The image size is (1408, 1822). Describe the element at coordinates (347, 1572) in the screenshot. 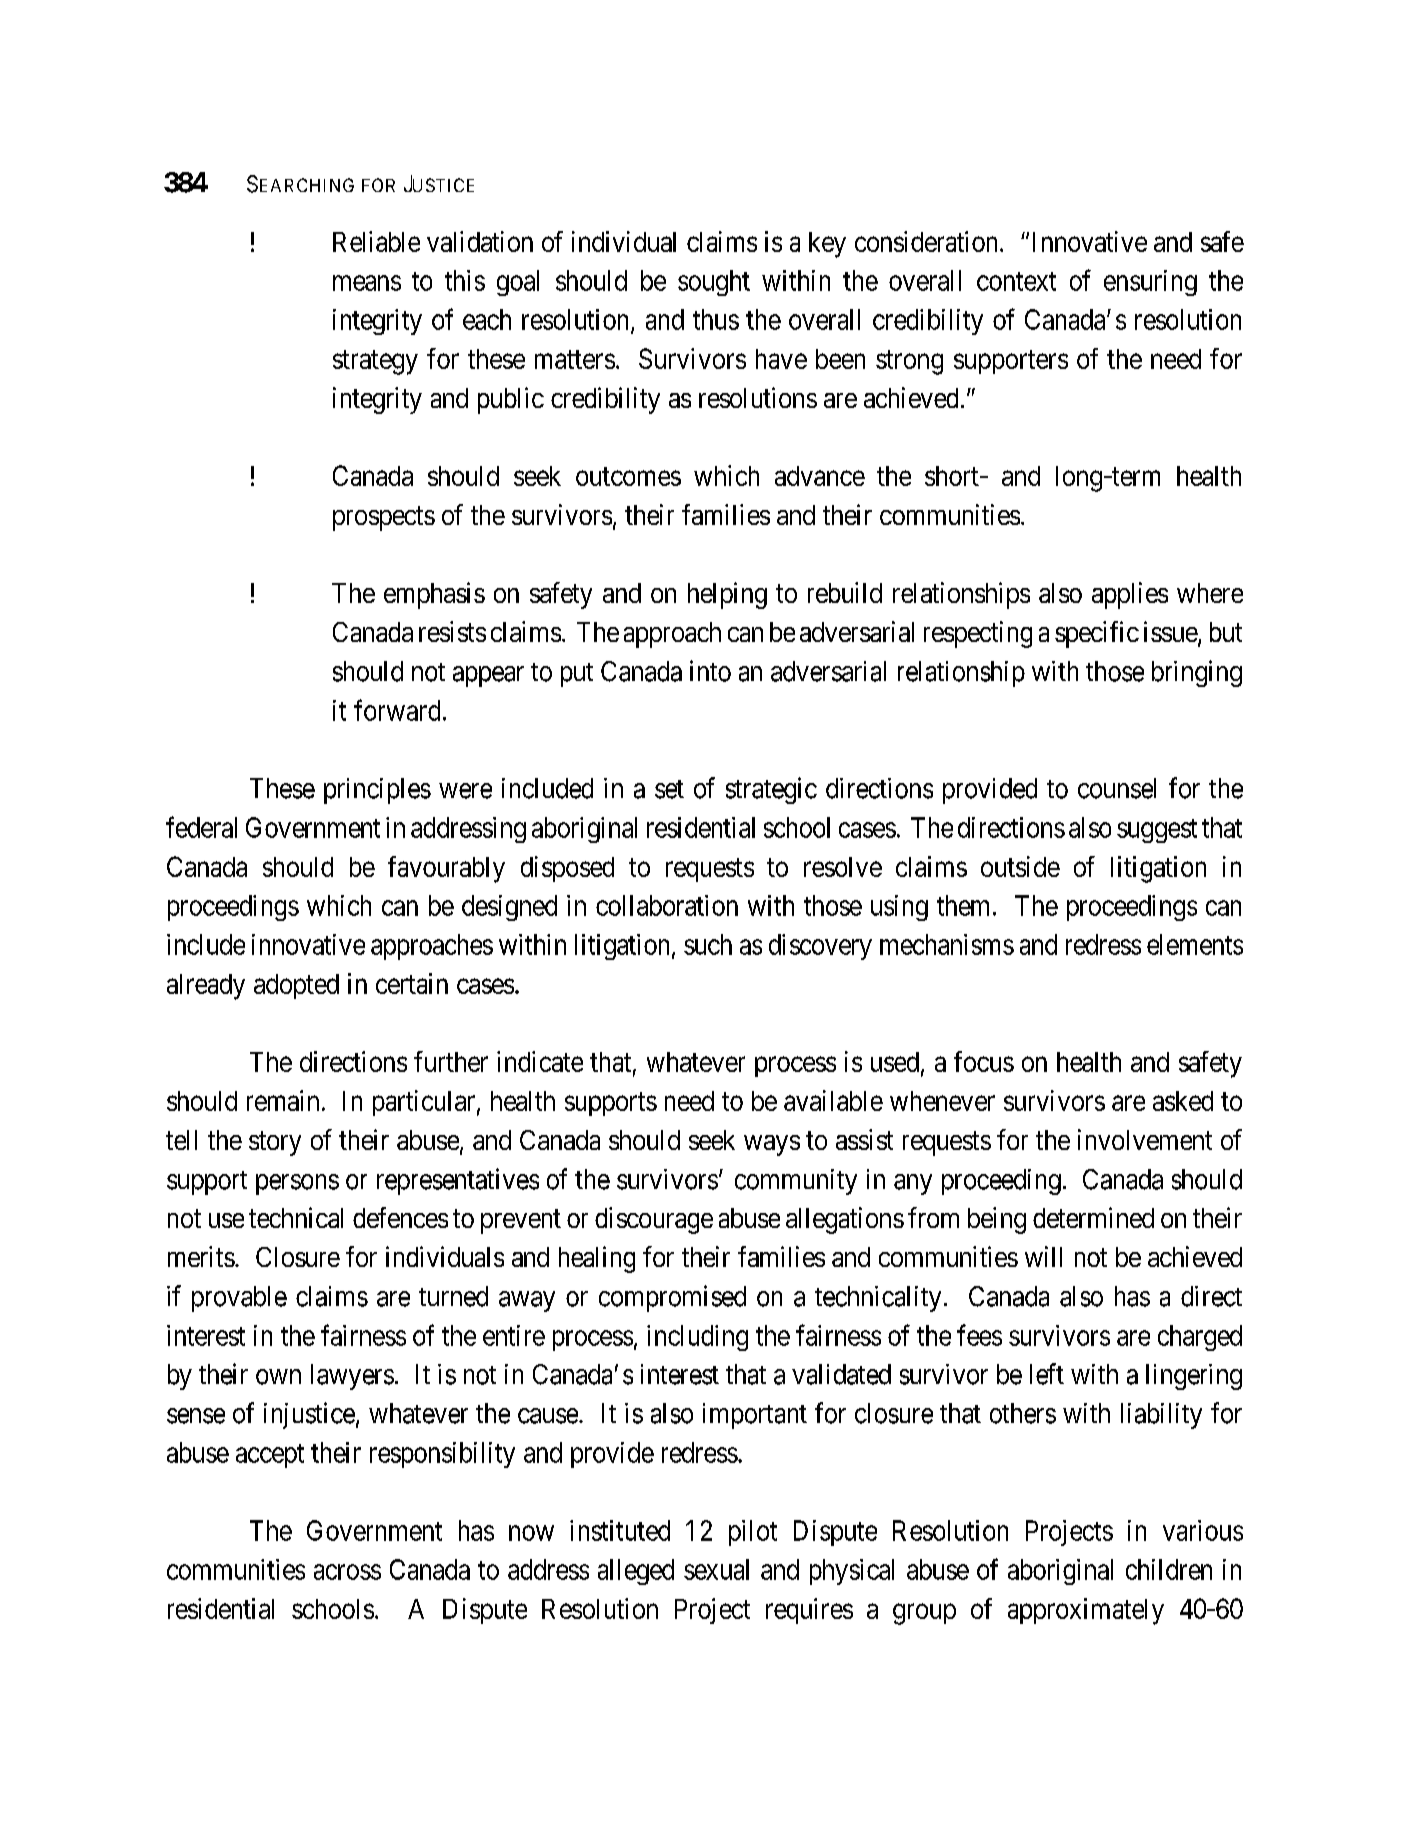

I see `across` at that location.
